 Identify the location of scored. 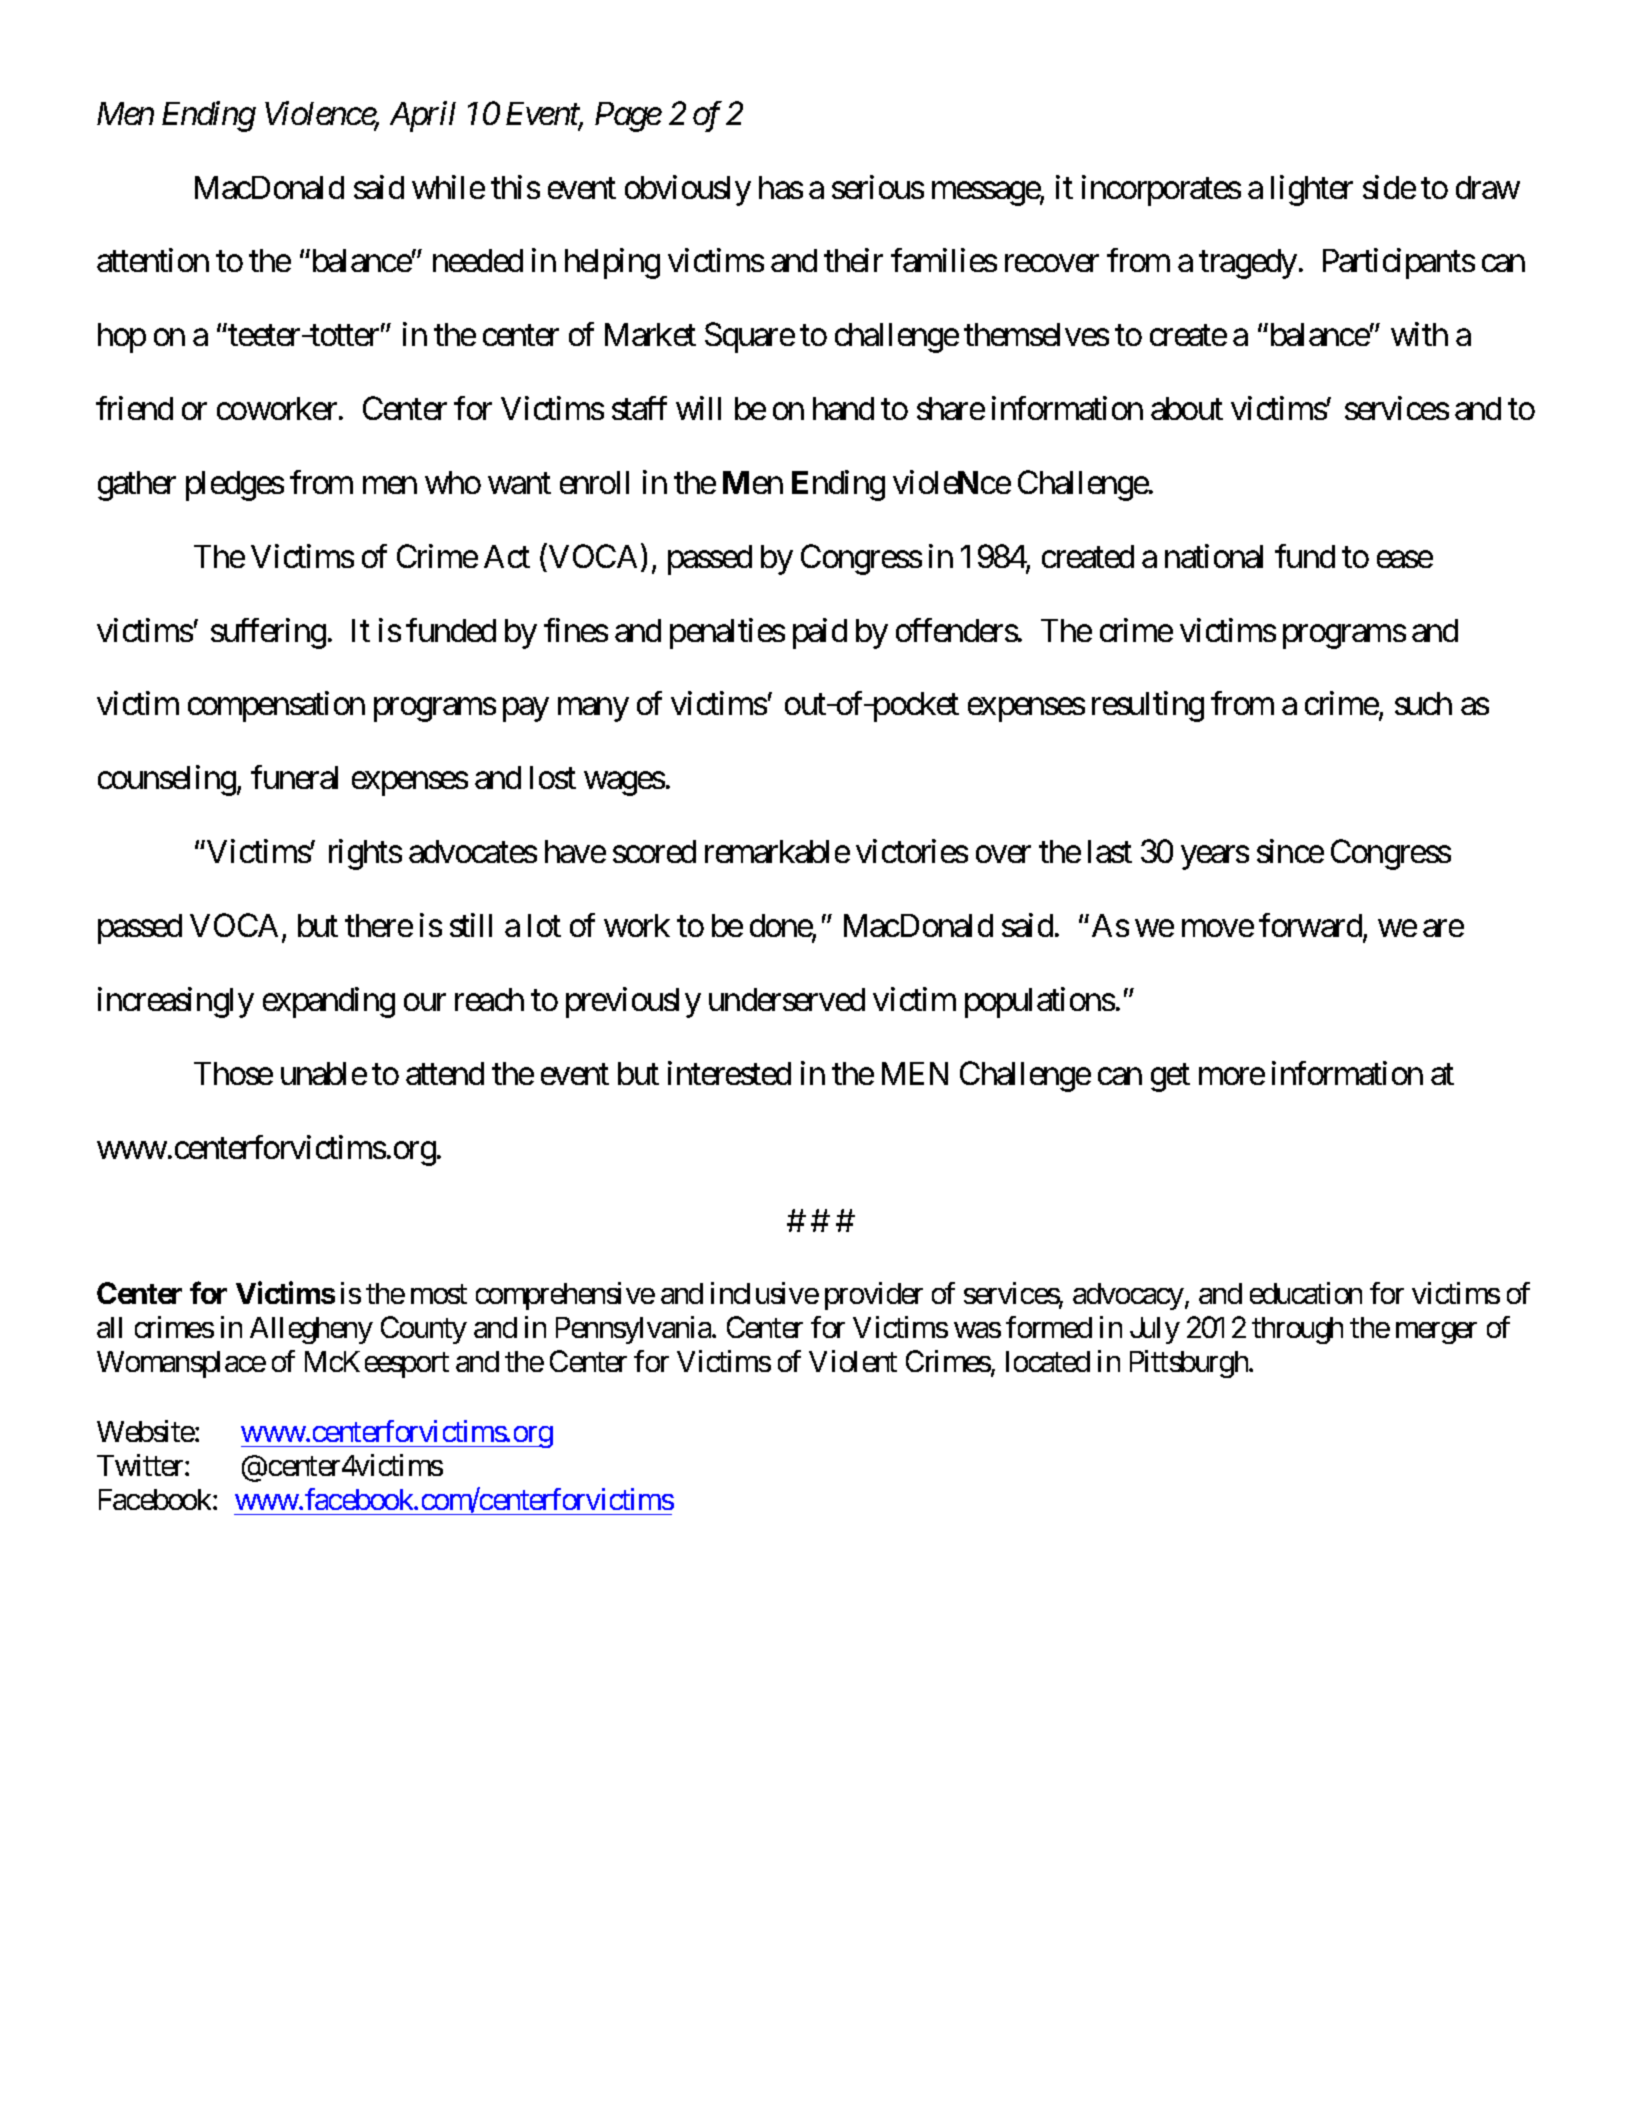
(654, 851).
